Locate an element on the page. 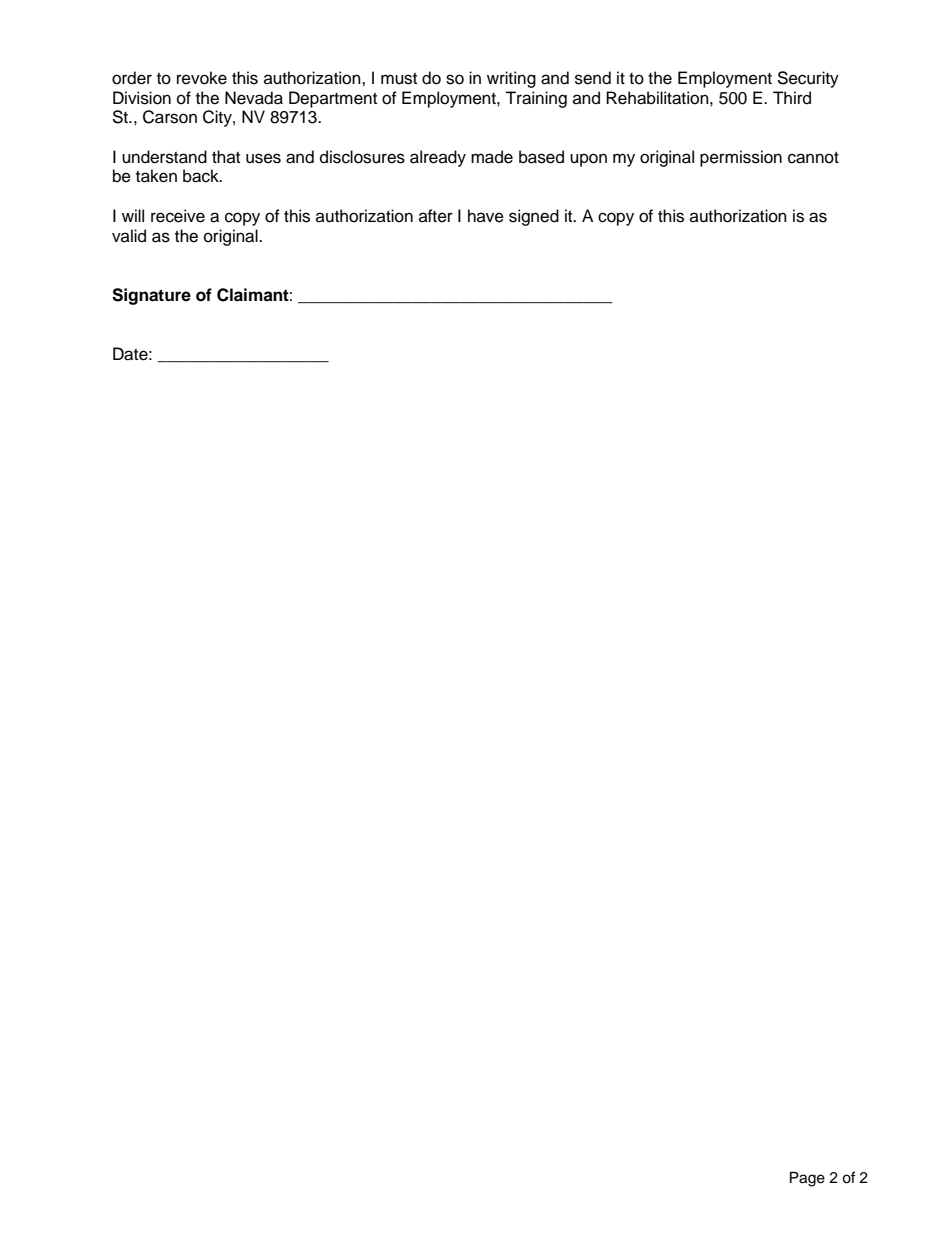 The height and width of the document is (1233, 952). will is located at coordinates (133, 215).
